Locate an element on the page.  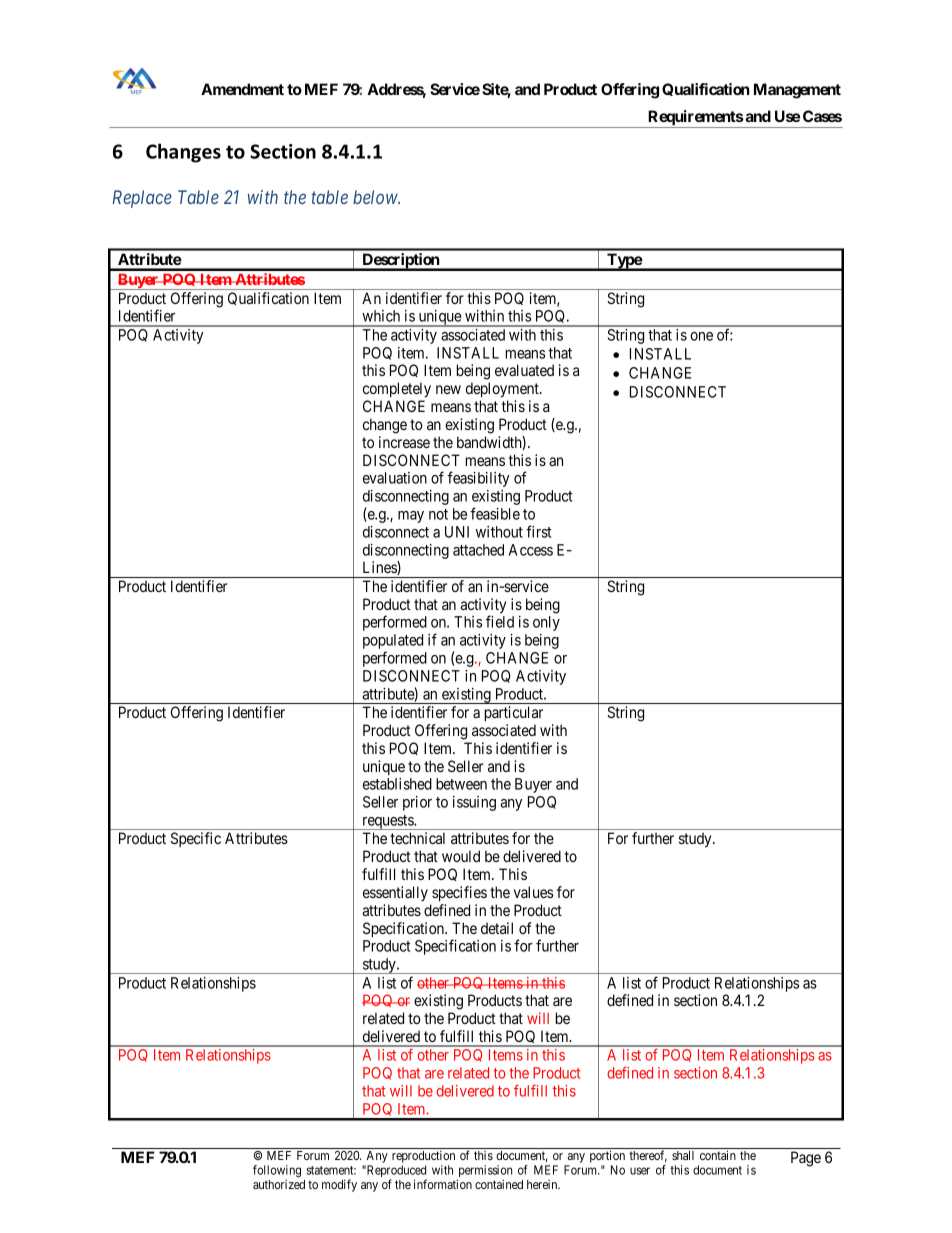
one is located at coordinates (701, 336).
